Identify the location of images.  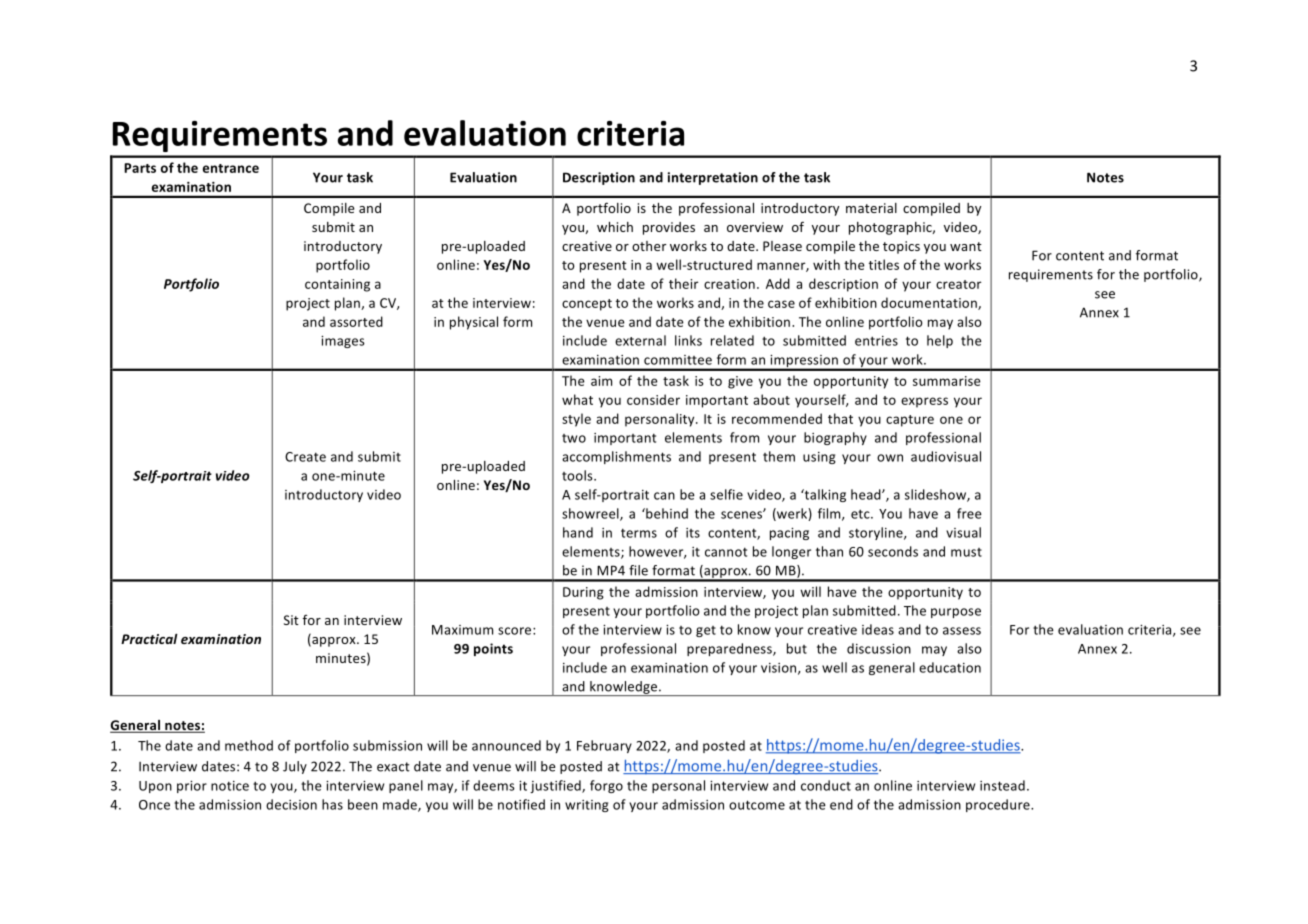
(343, 342).
